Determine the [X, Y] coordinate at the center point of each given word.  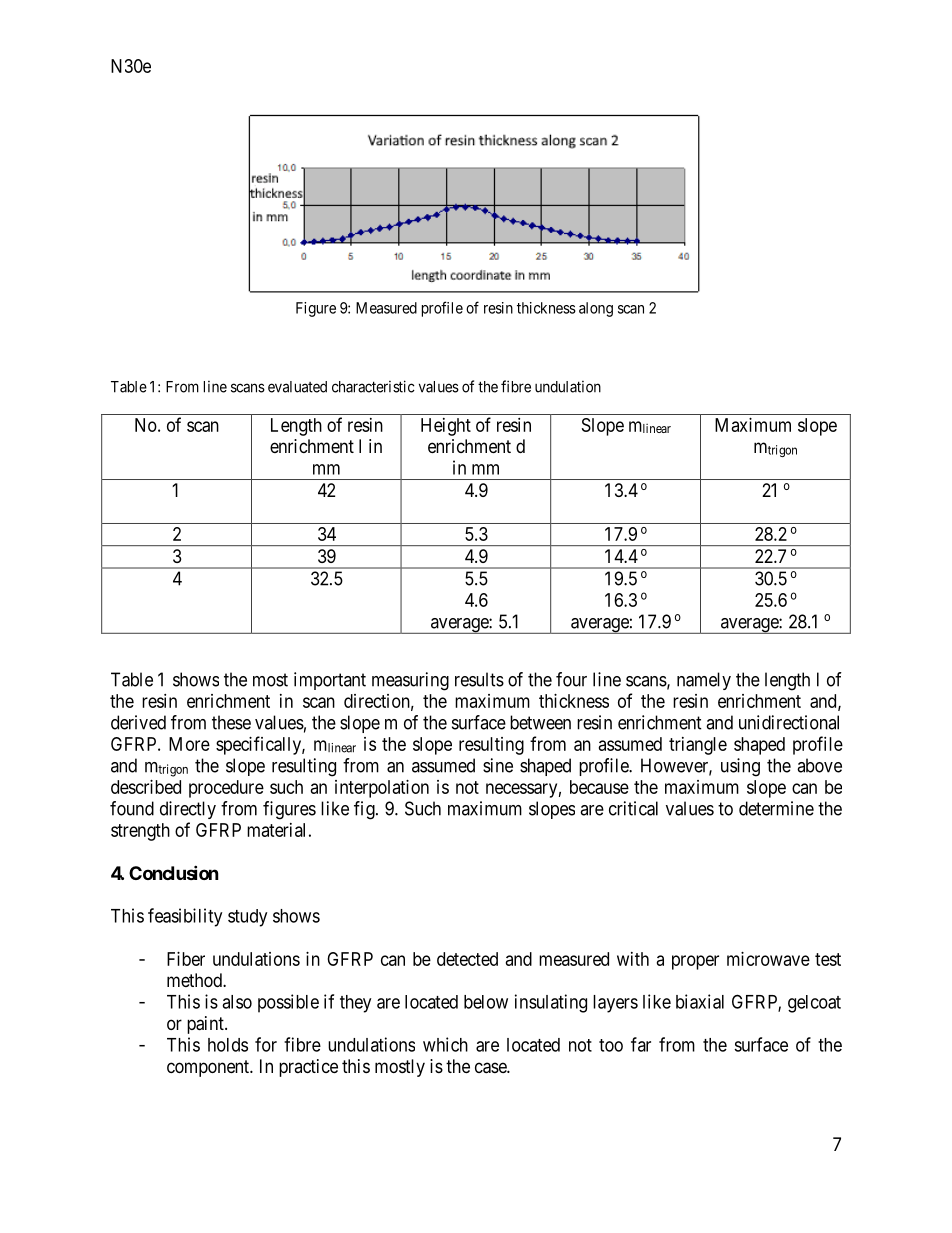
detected [467, 959]
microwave [768, 959]
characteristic [373, 386]
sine [498, 765]
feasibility [185, 917]
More [189, 744]
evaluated [297, 387]
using [740, 767]
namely [704, 681]
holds [228, 1045]
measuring [410, 681]
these [231, 722]
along [596, 309]
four [571, 679]
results [479, 679]
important [330, 681]
